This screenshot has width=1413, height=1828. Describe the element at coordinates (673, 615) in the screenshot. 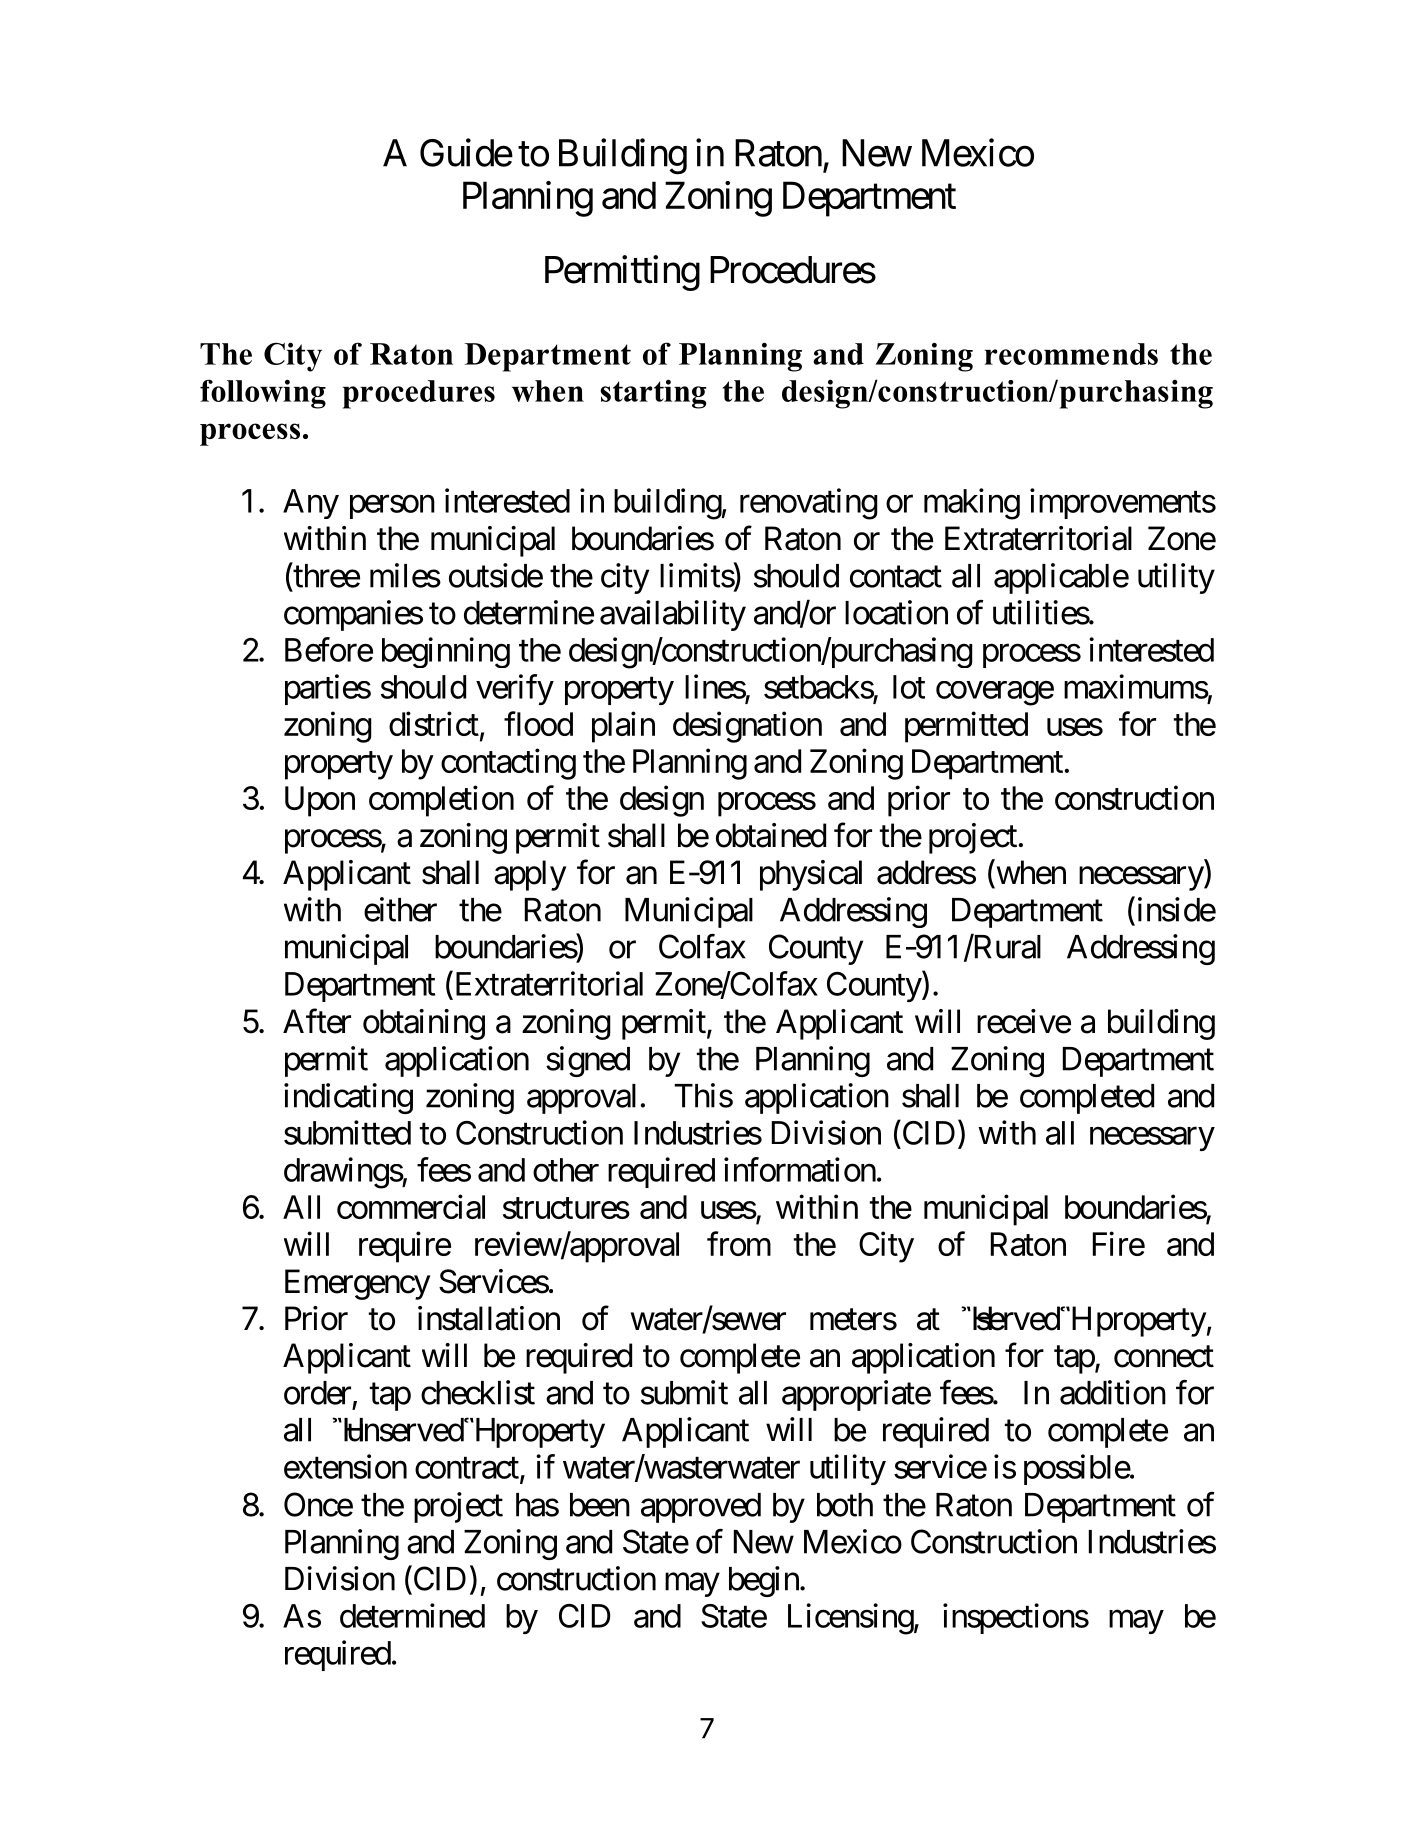

I see `availability` at that location.
